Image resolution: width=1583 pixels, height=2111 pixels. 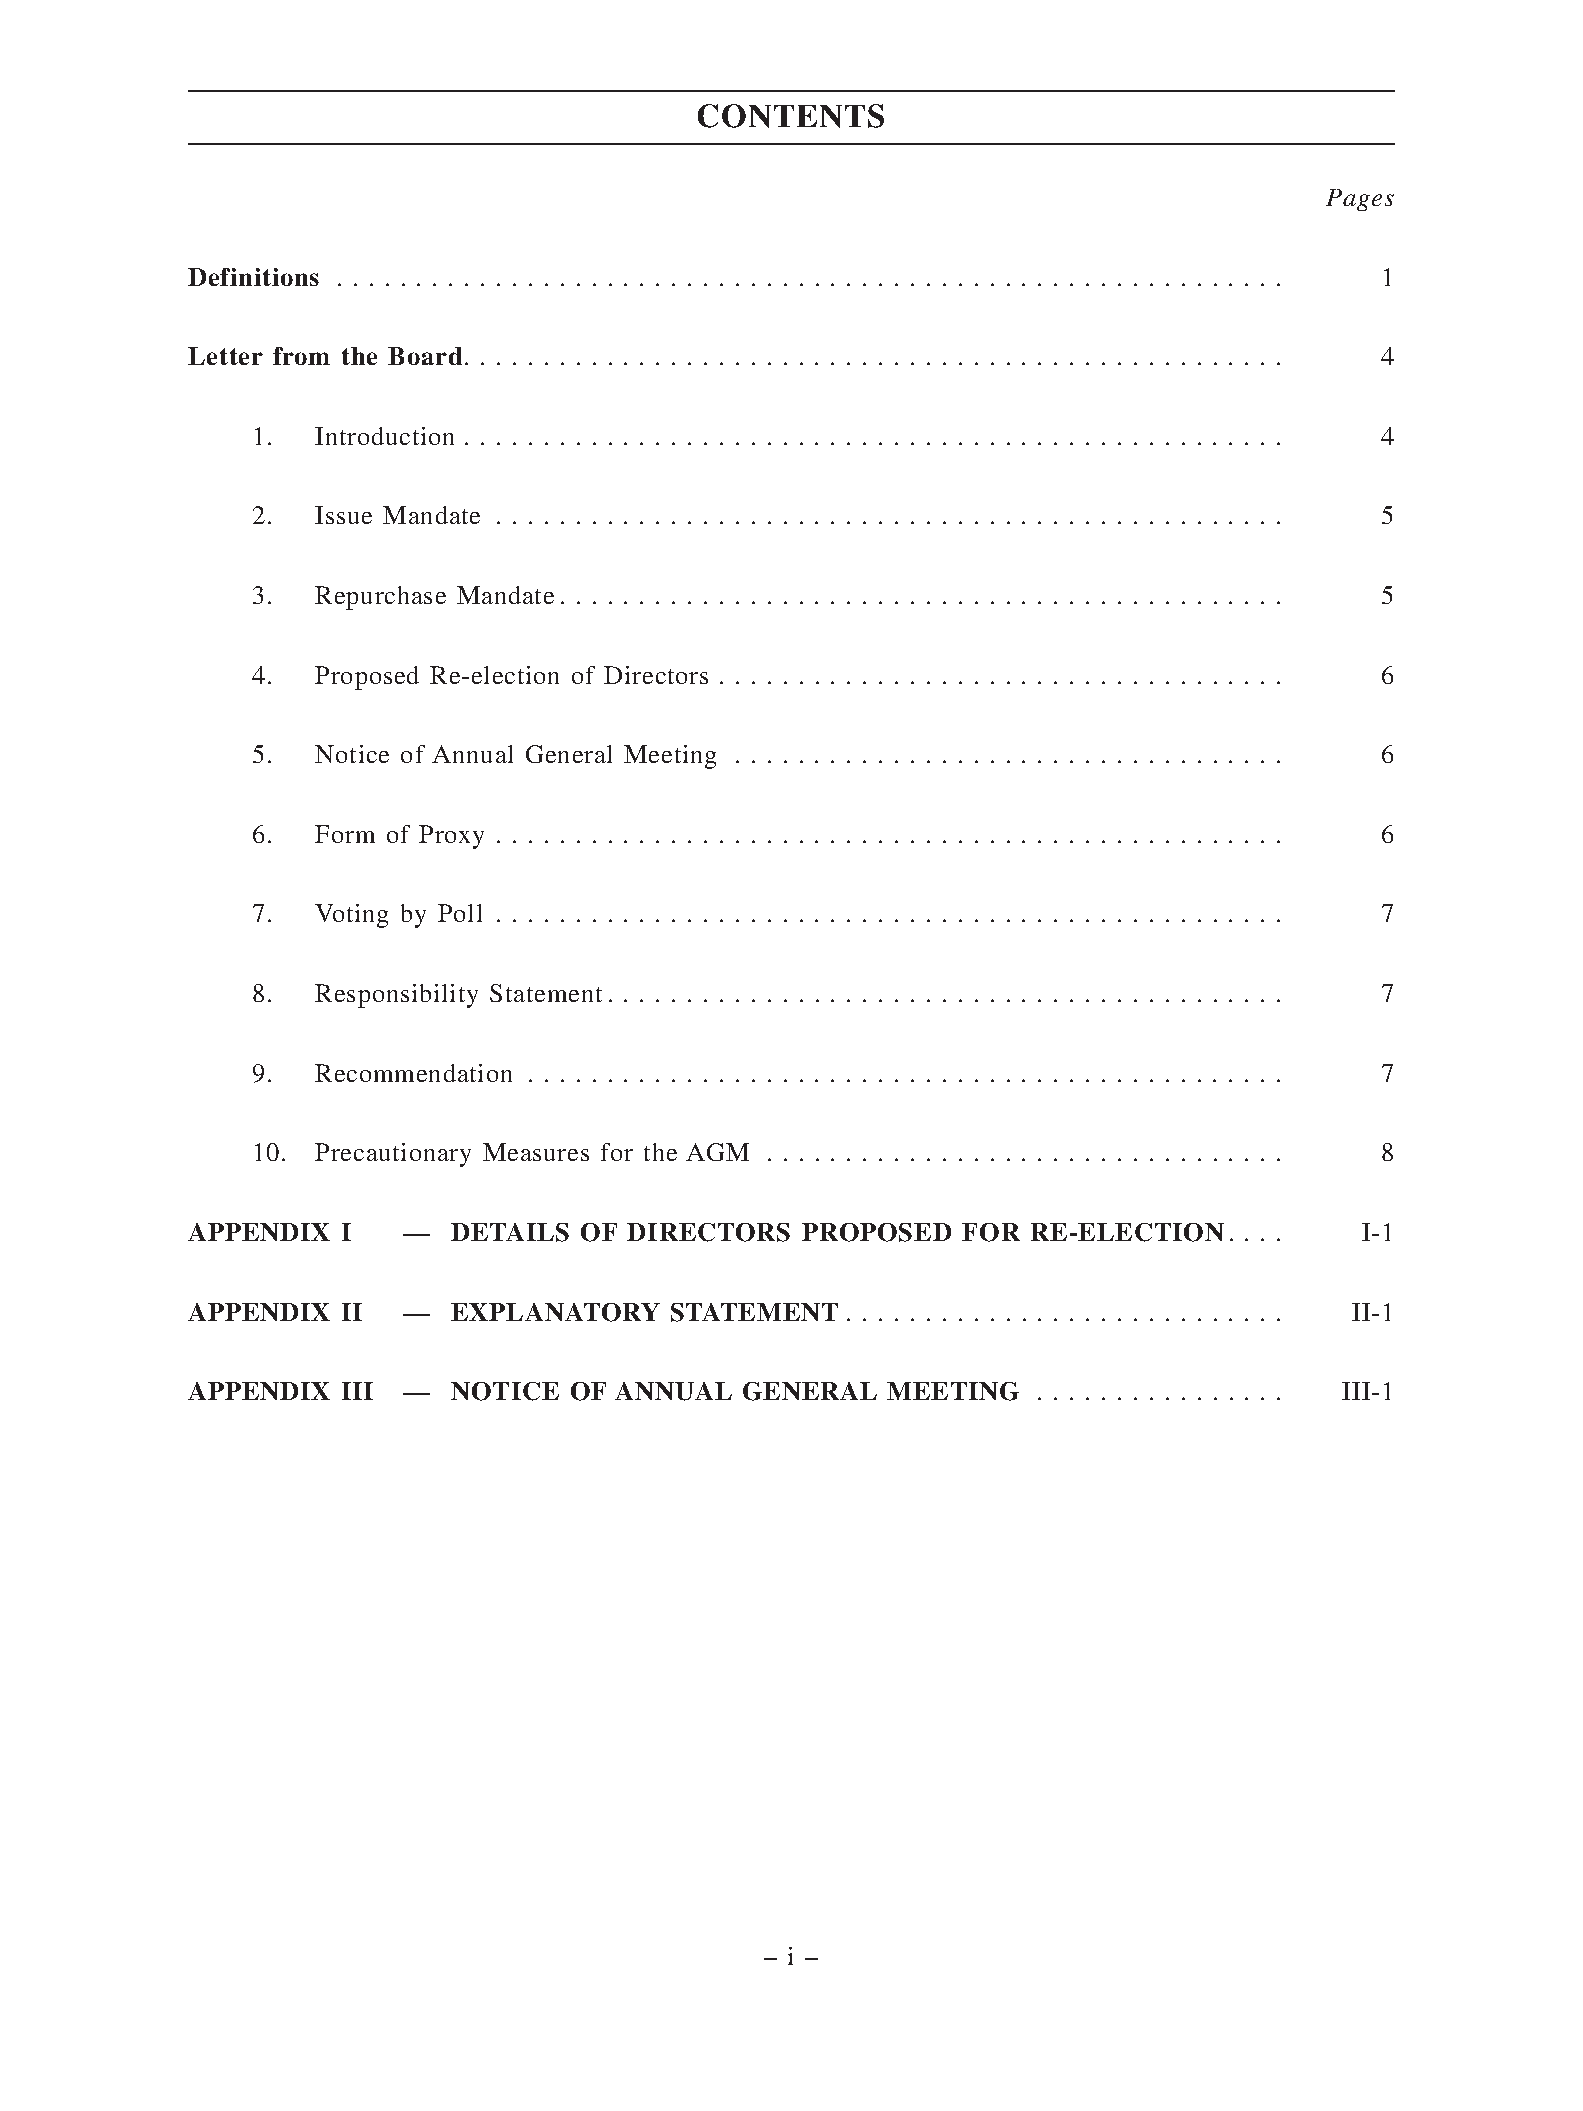 What do you see at coordinates (510, 1232) in the screenshot?
I see `DETAILS` at bounding box center [510, 1232].
